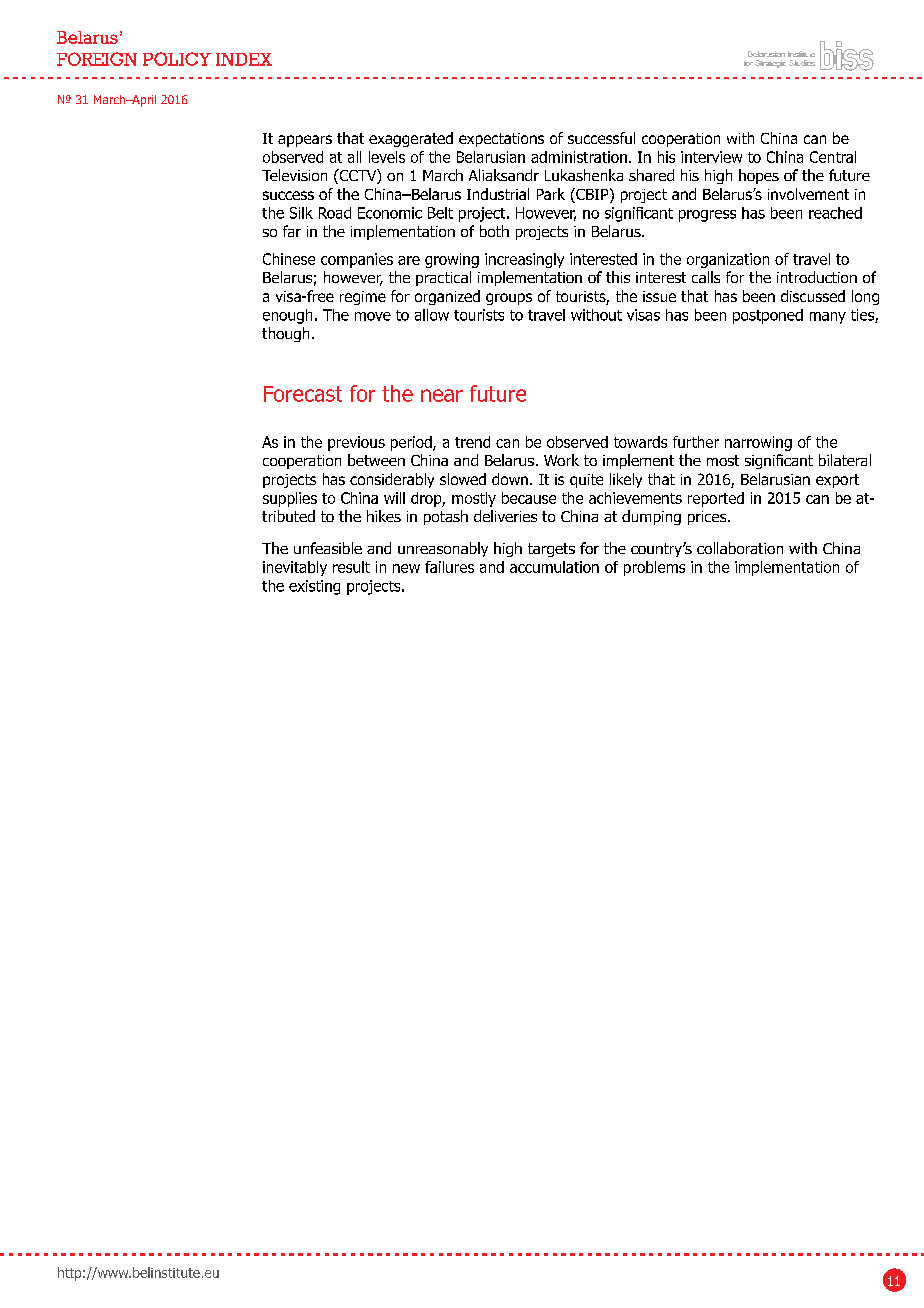 The height and width of the screenshot is (1308, 924). I want to click on administration, so click(579, 157).
